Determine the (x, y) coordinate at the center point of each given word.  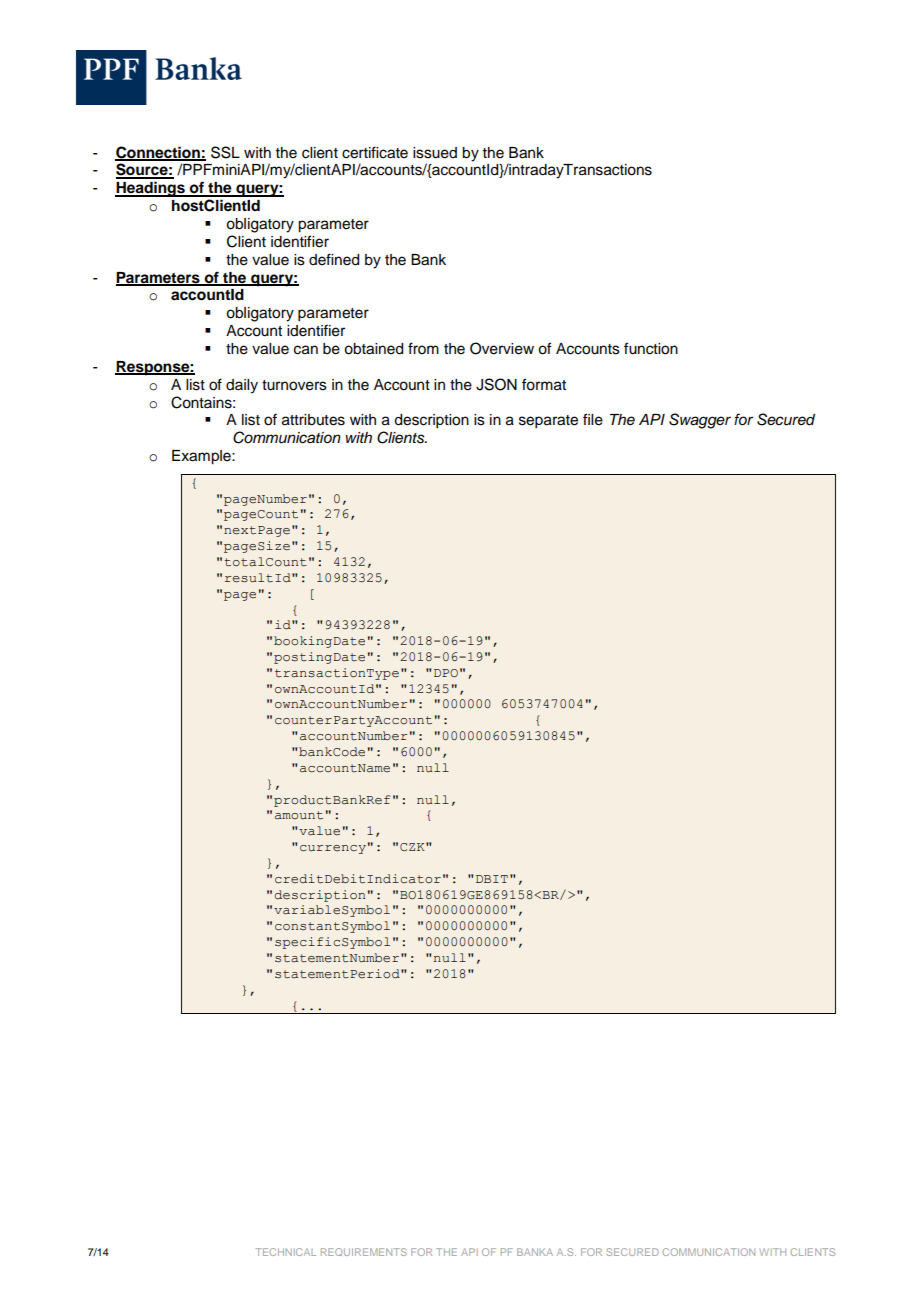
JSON (496, 384)
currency (333, 849)
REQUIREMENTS (364, 1252)
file (593, 419)
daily (242, 386)
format (544, 384)
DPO (446, 673)
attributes (313, 420)
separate (548, 422)
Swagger (700, 421)
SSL (225, 152)
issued (435, 153)
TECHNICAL (286, 1252)
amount (299, 815)
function (651, 348)
